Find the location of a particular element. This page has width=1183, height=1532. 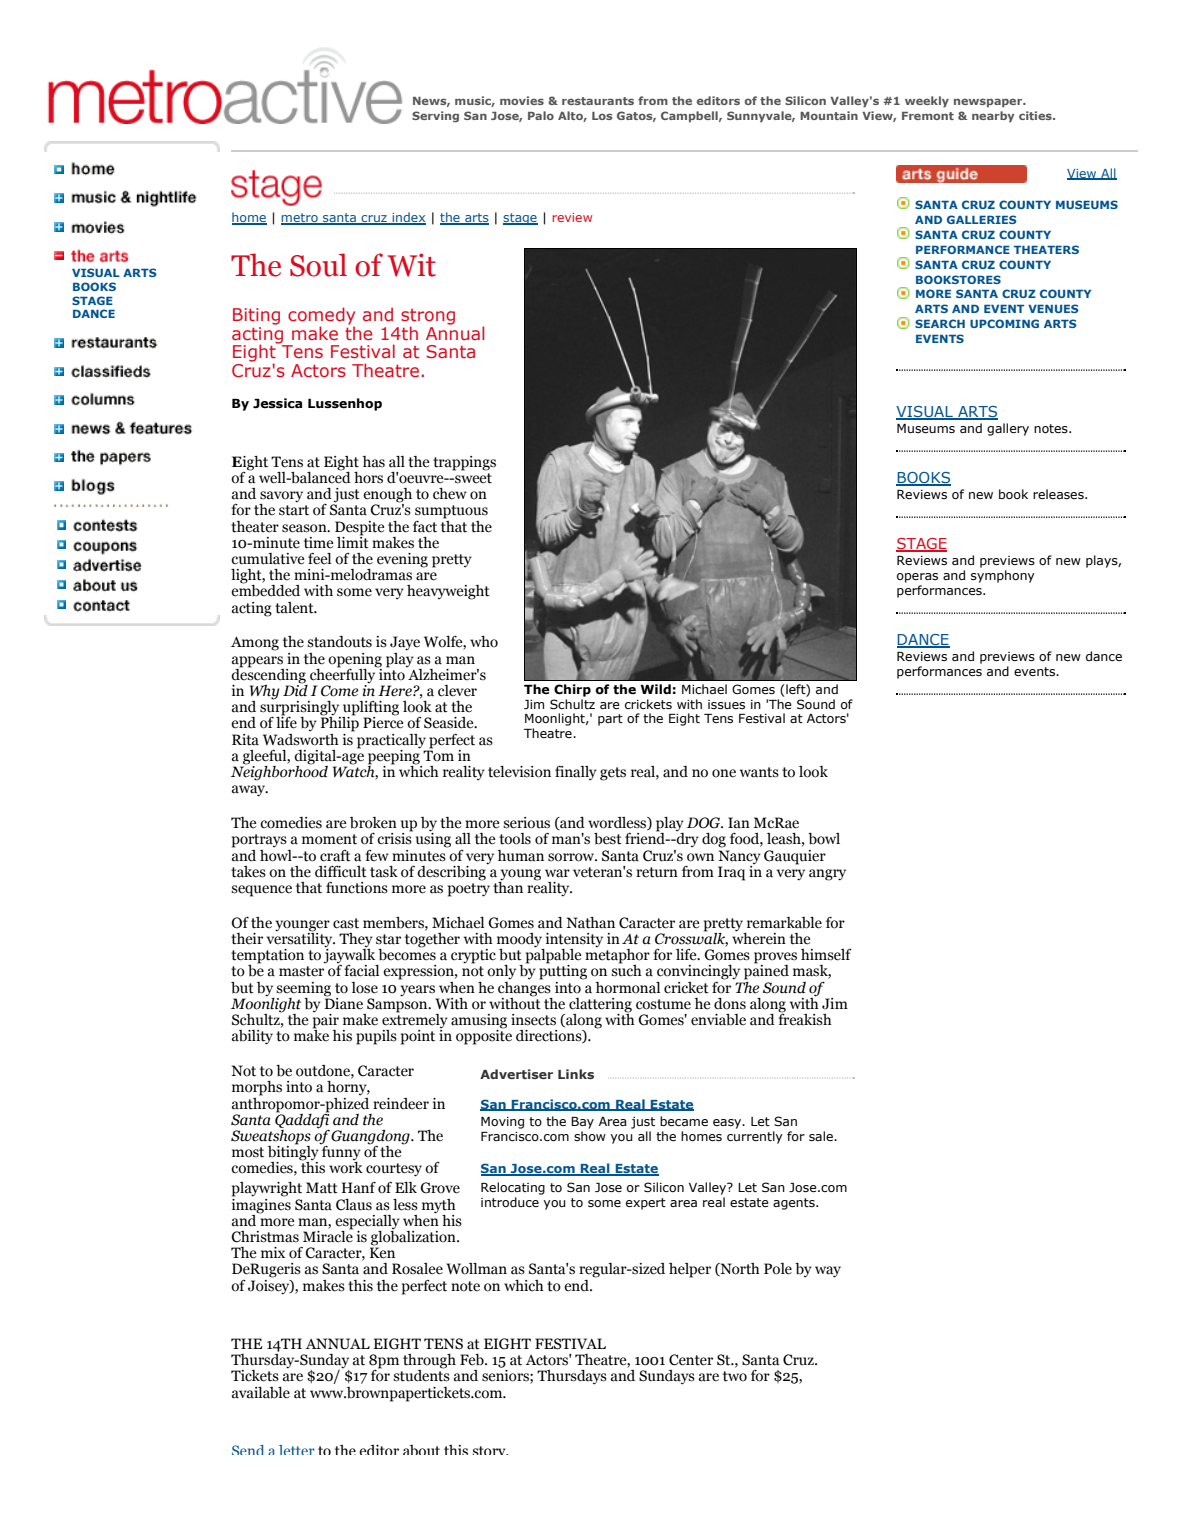

became is located at coordinates (684, 1121).
